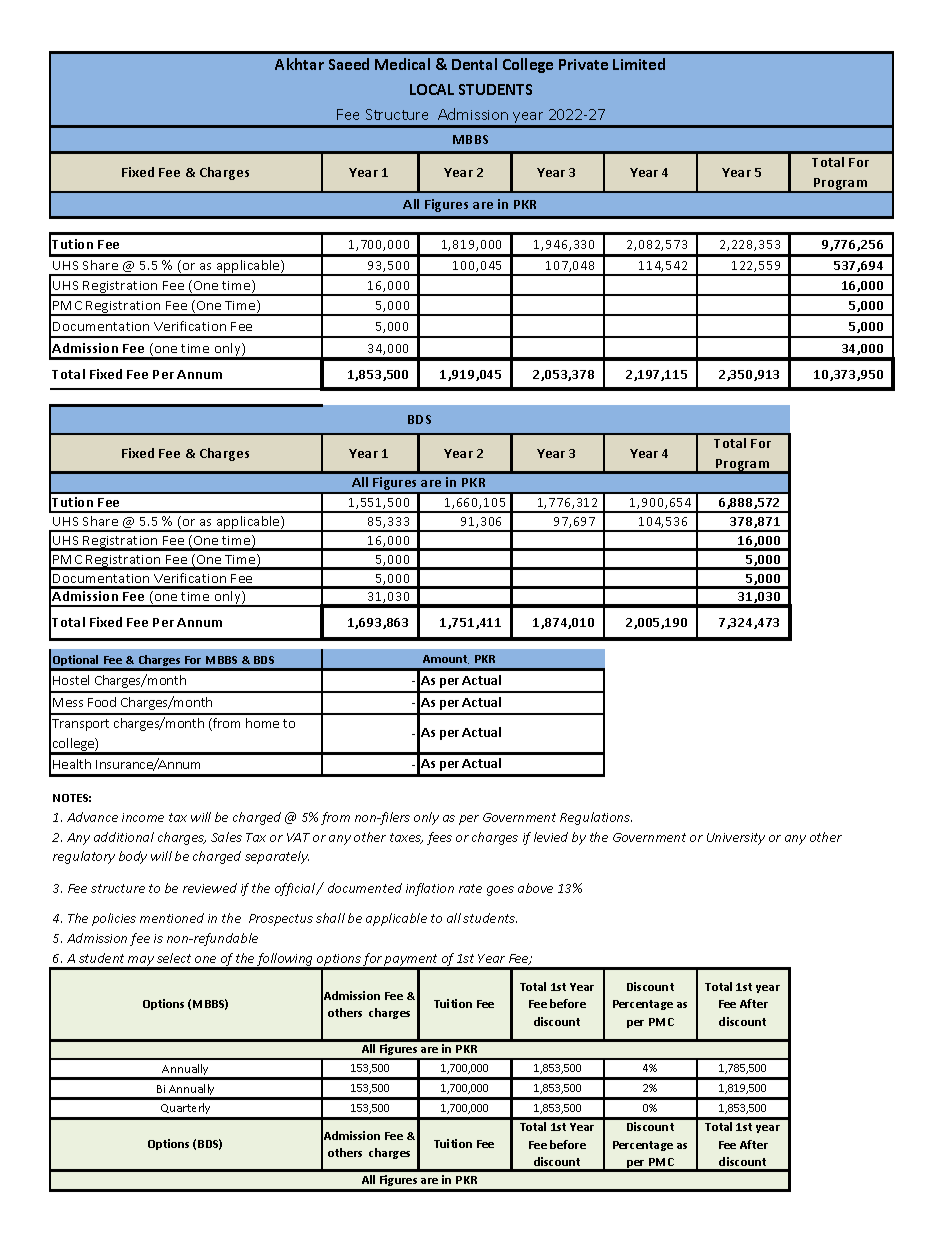 This image has height=1233, width=952. Describe the element at coordinates (446, 659) in the image. I see `Amount` at that location.
